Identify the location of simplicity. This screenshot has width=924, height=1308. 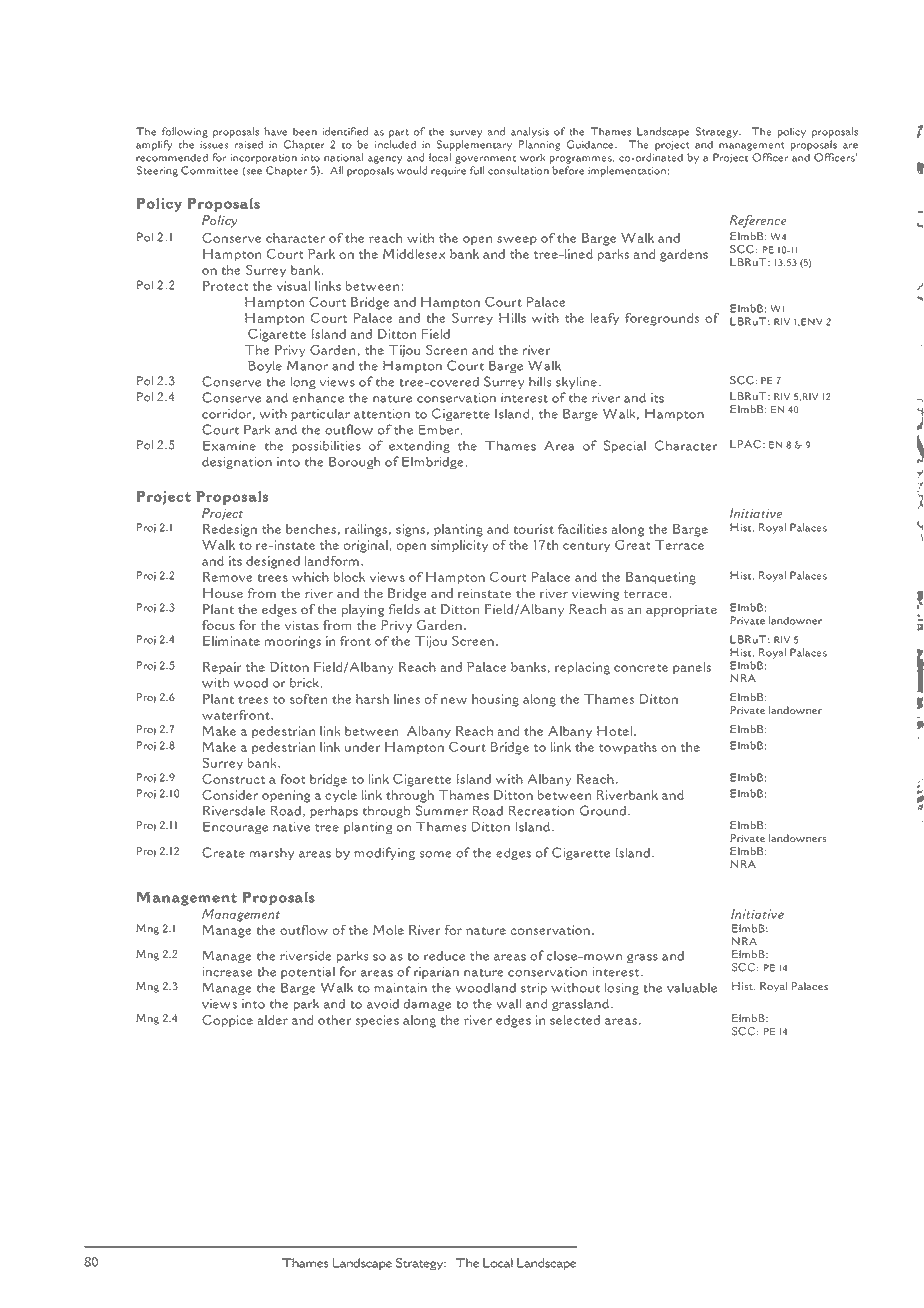
(459, 546).
